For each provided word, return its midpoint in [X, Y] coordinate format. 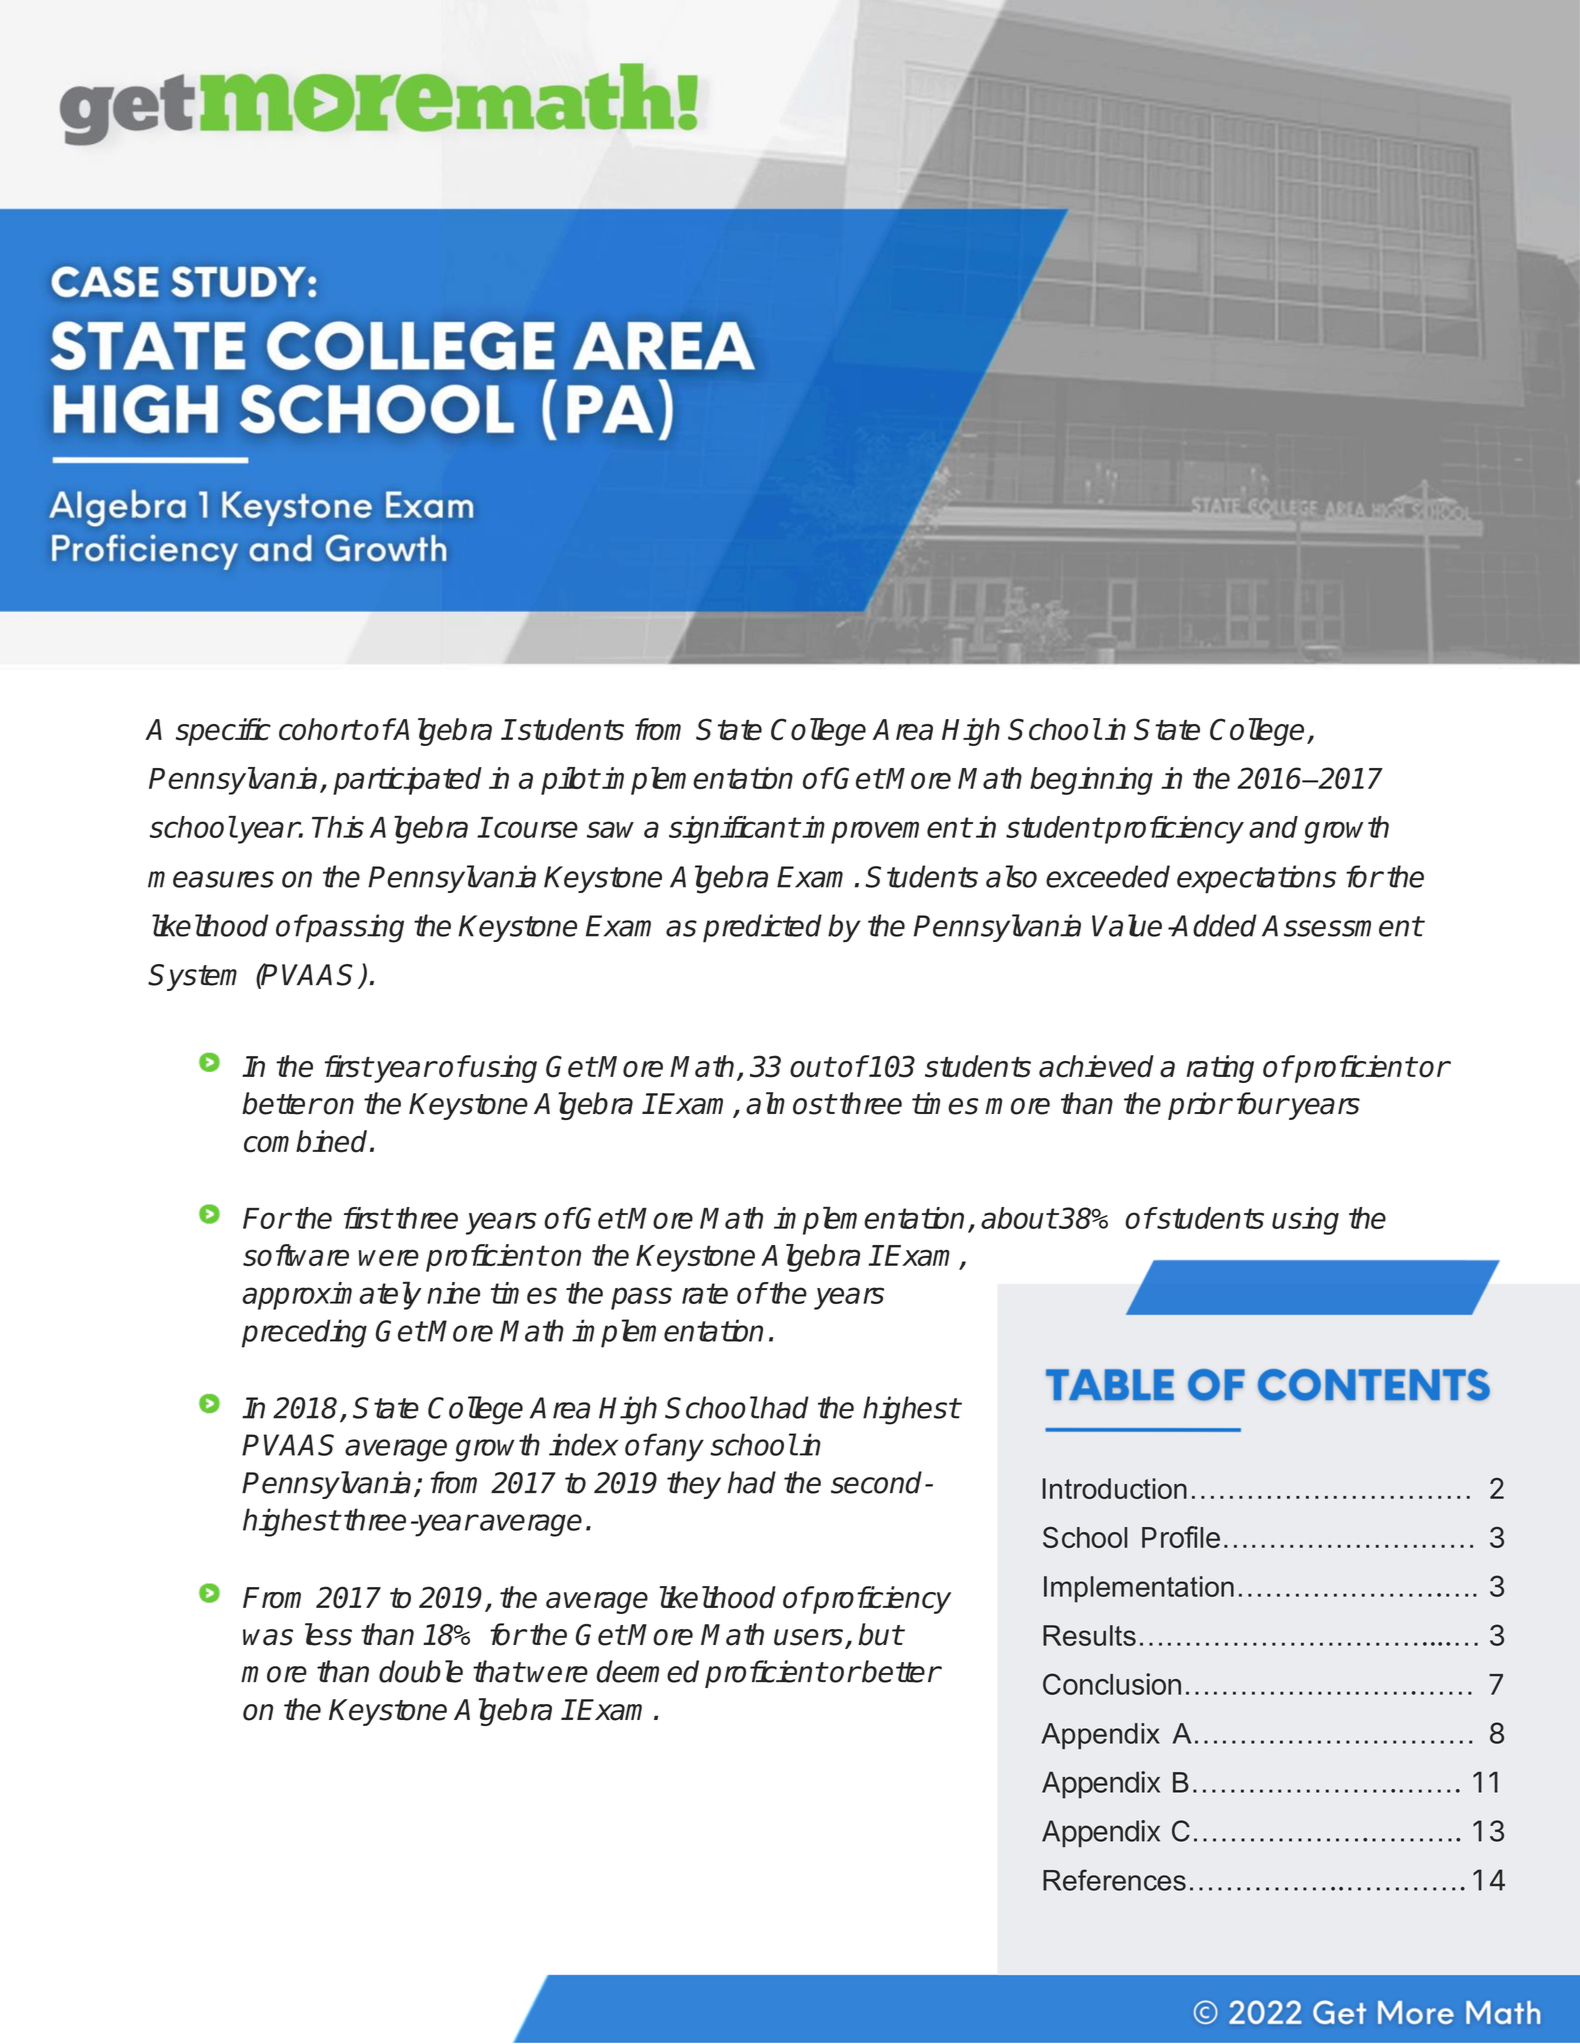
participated [407, 781]
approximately [332, 1296]
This [338, 827]
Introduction [1114, 1488]
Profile [1181, 1537]
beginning [1091, 781]
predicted [762, 928]
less [328, 1634]
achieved [1096, 1066]
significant [734, 830]
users [810, 1638]
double [421, 1671]
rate [705, 1293]
